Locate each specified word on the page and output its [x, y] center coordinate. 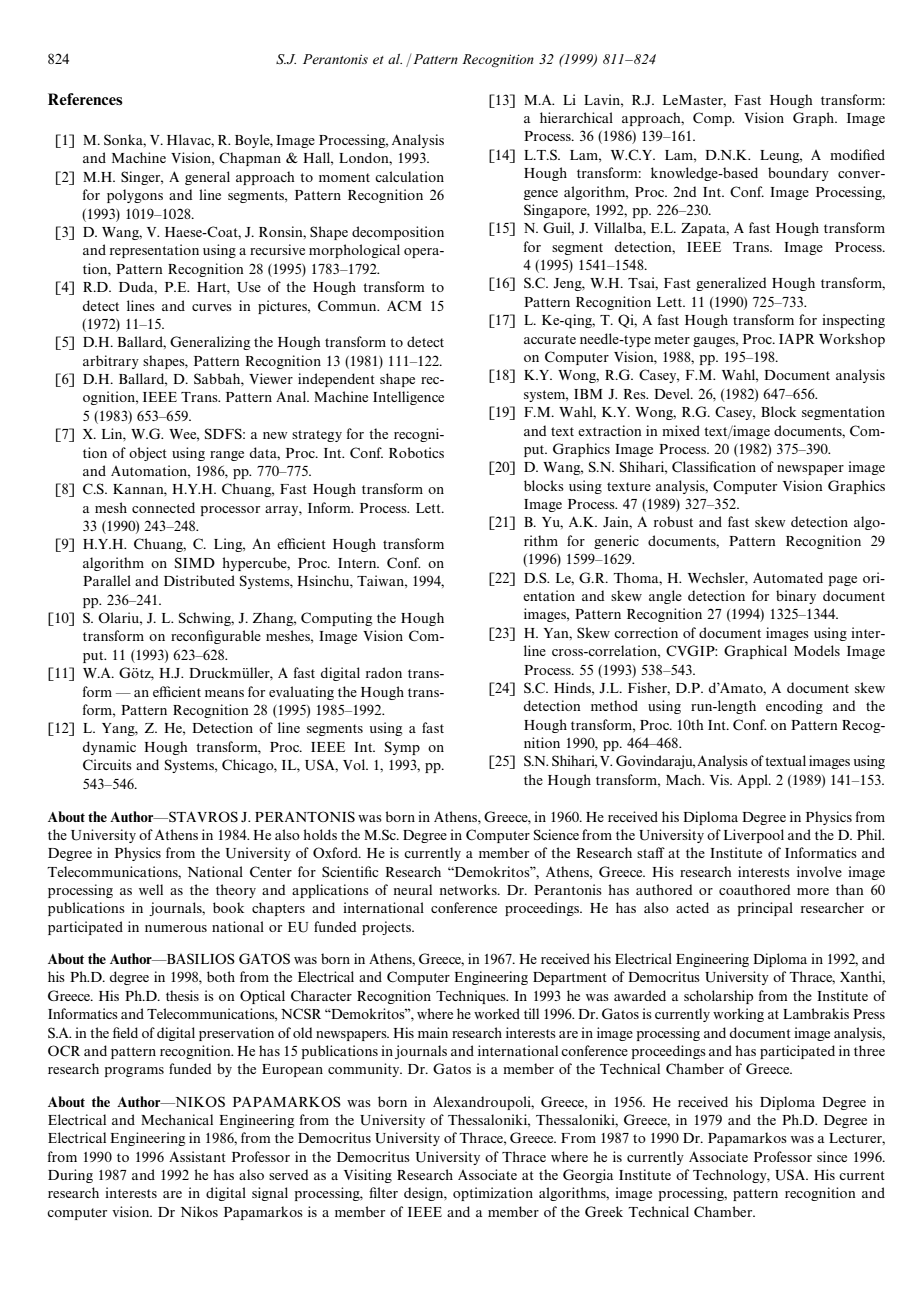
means [224, 693]
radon [384, 672]
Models [817, 650]
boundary [798, 174]
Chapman [250, 159]
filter [383, 1192]
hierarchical [576, 117]
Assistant [197, 1156]
